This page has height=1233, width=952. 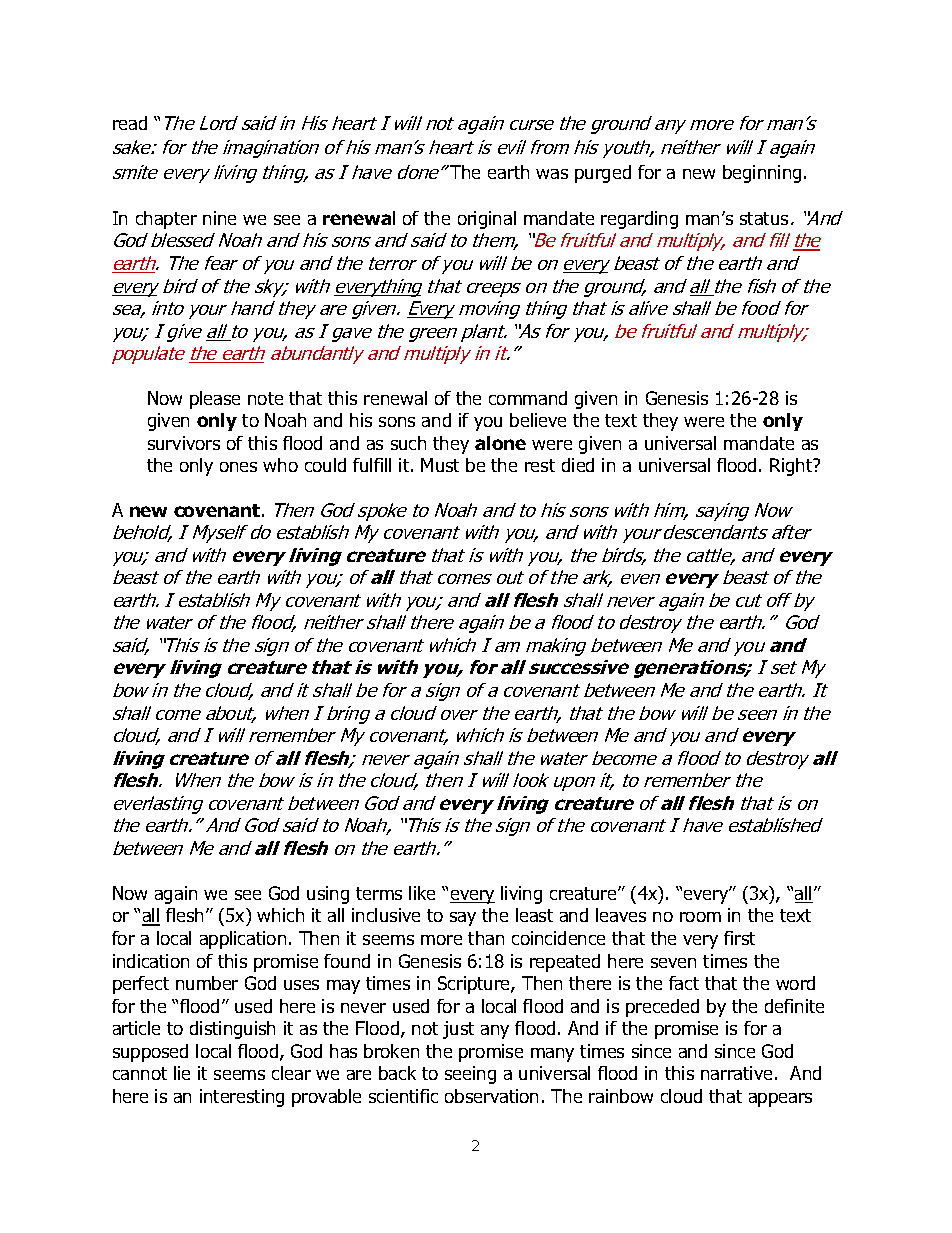 What do you see at coordinates (552, 174) in the page?
I see `was` at bounding box center [552, 174].
